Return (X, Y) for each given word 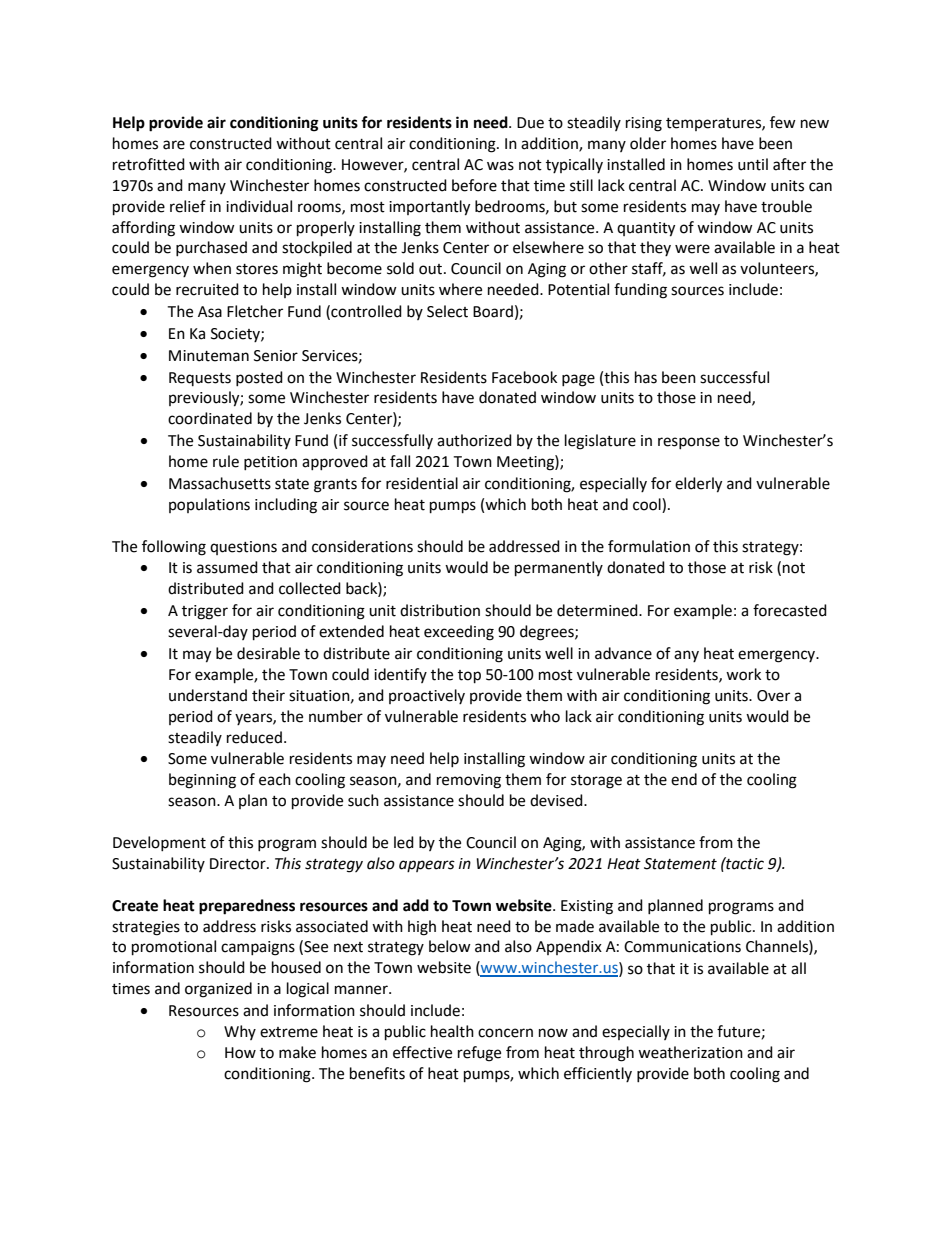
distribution (440, 610)
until (753, 164)
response (689, 443)
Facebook (524, 377)
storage (596, 782)
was (500, 166)
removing (469, 781)
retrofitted (149, 164)
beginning (202, 781)
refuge (479, 1054)
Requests (200, 379)
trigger (205, 612)
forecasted (790, 610)
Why (240, 1032)
